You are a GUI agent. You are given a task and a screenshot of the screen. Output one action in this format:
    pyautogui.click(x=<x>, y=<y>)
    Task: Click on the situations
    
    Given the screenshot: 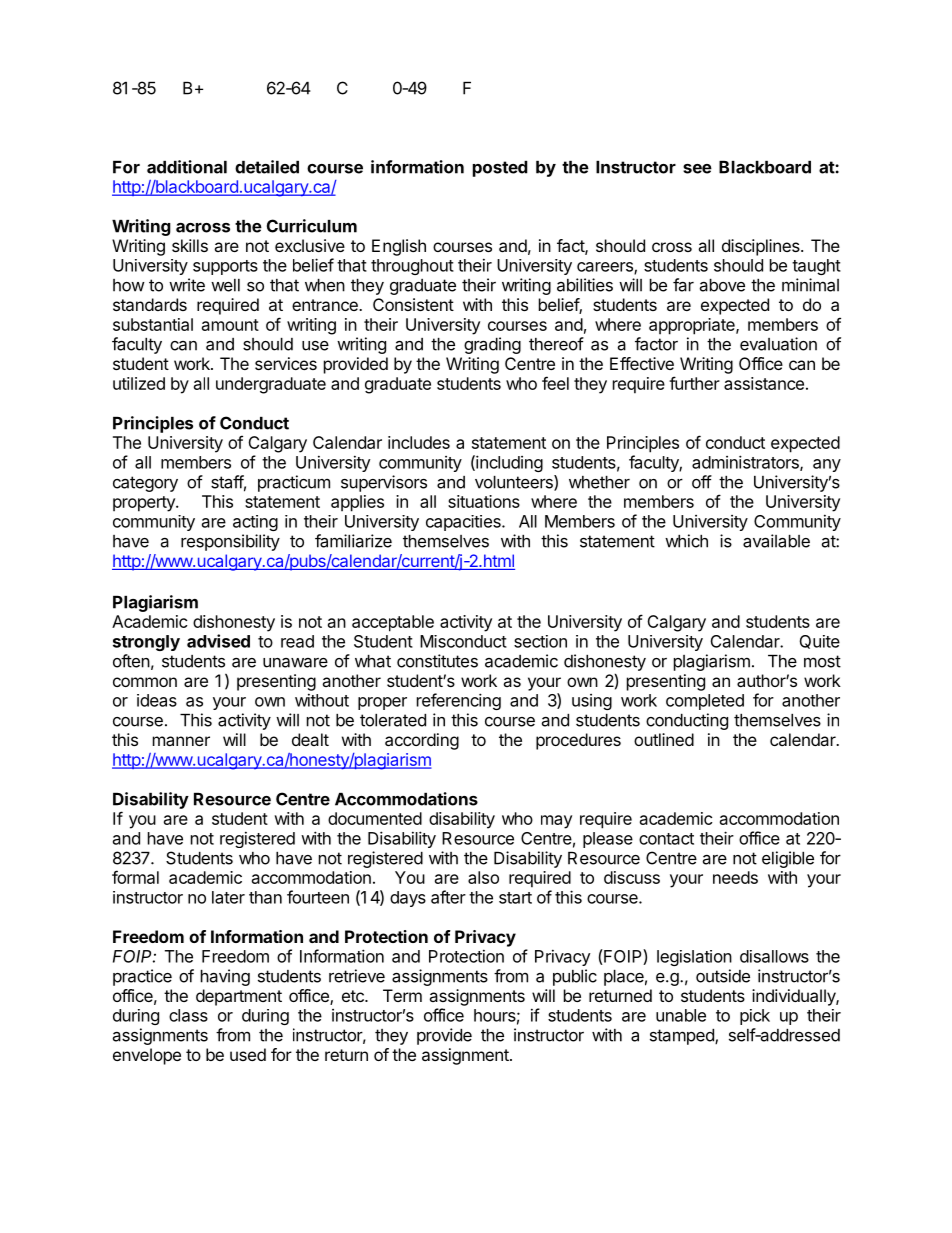 What is the action you would take?
    pyautogui.click(x=484, y=501)
